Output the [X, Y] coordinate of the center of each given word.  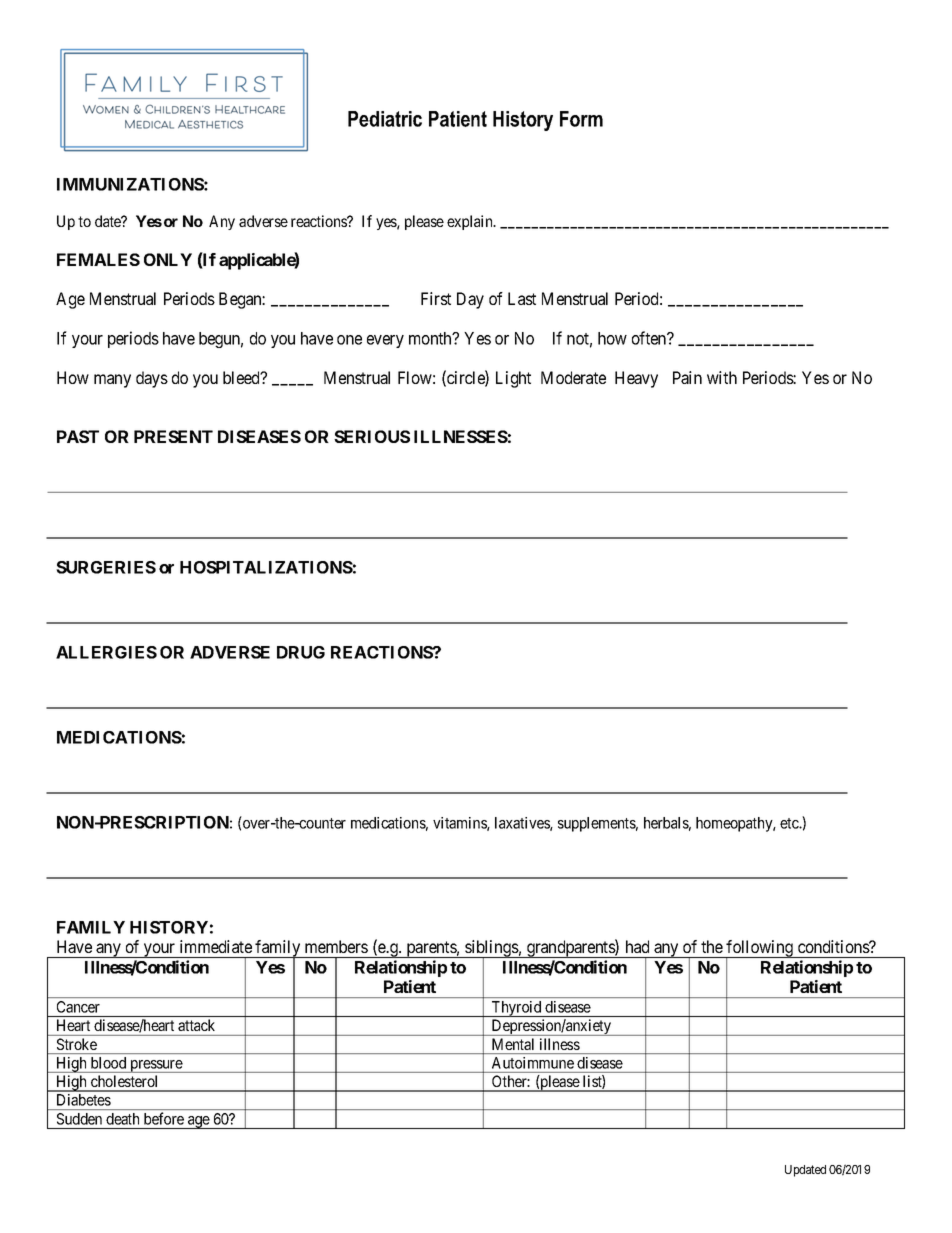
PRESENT [173, 436]
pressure [156, 1066]
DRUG [301, 652]
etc [790, 823]
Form [581, 119]
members [336, 946]
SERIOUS [372, 436]
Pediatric [385, 119]
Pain [687, 377]
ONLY [168, 259]
